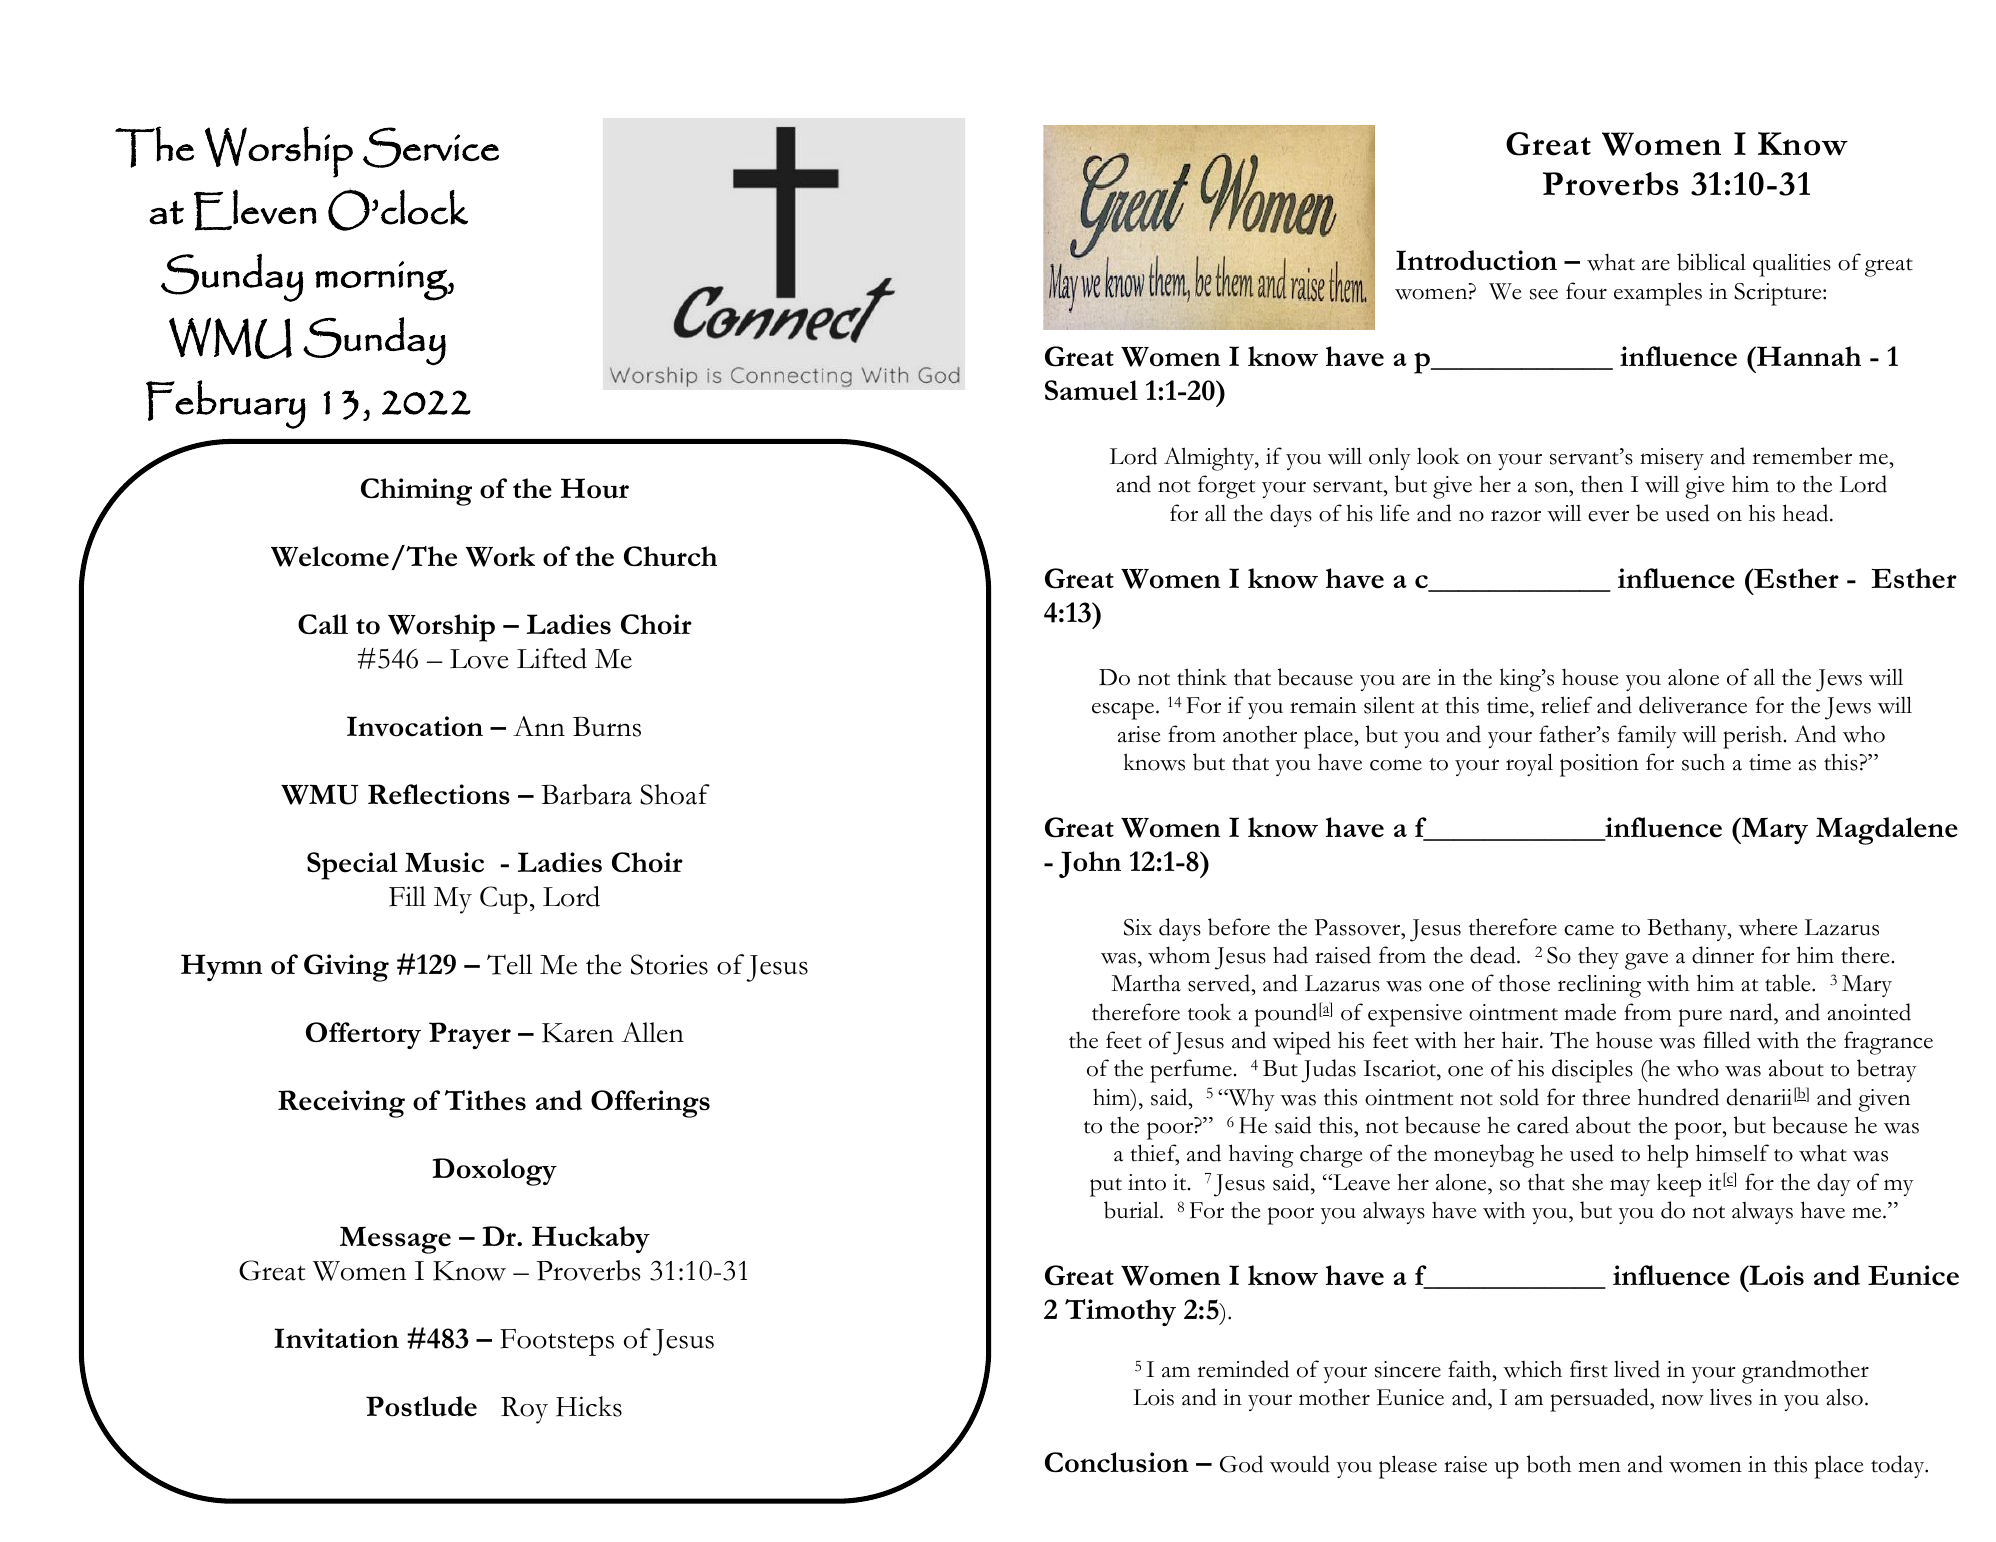  Describe the element at coordinates (589, 1406) in the page. I see `Hicks` at that location.
